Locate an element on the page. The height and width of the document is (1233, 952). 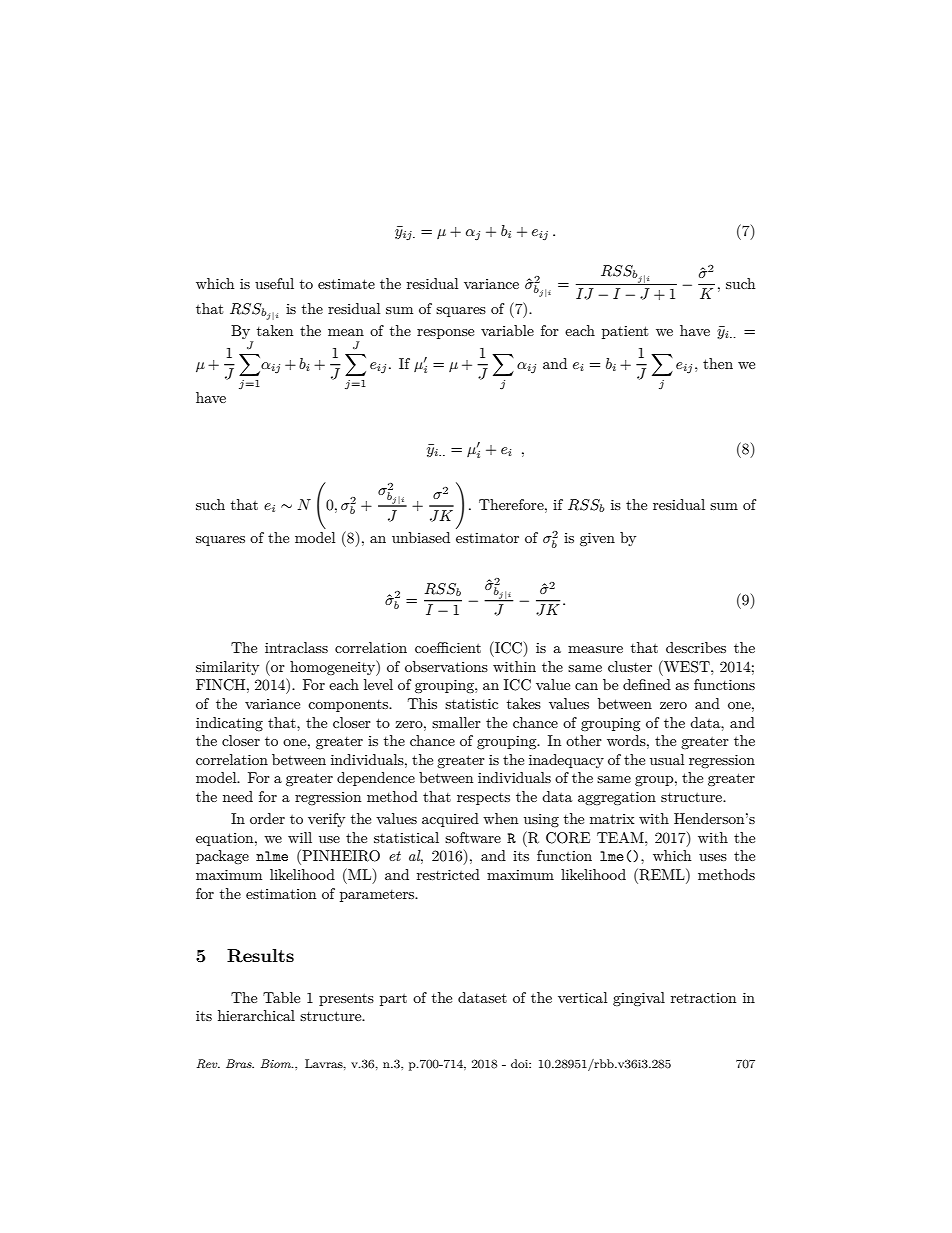
useful is located at coordinates (274, 283).
